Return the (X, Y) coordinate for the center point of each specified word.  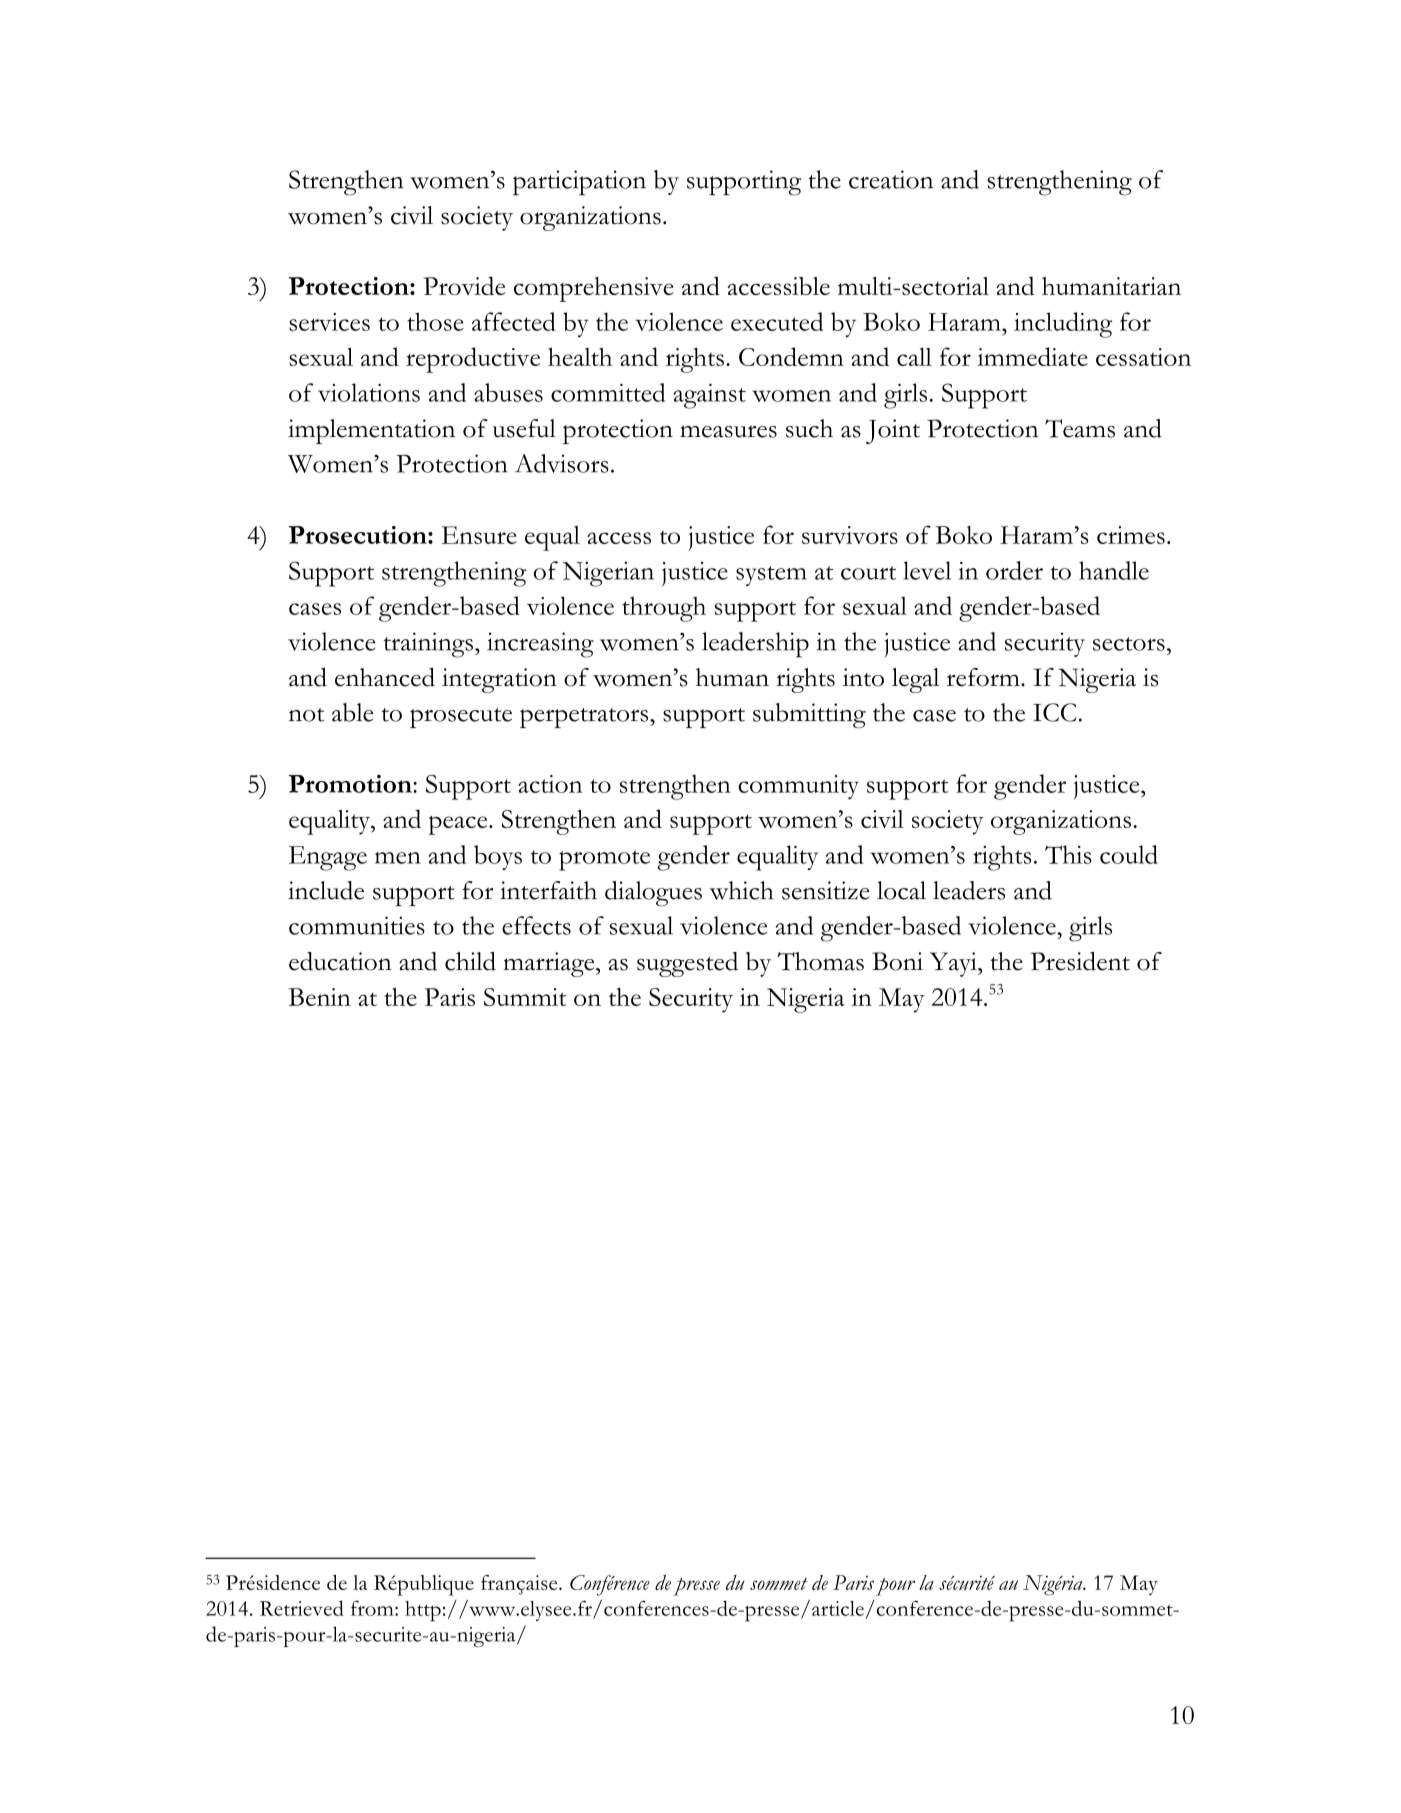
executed (777, 321)
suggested (687, 964)
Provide (464, 285)
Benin (319, 997)
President (1080, 961)
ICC (1055, 712)
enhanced (385, 677)
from (373, 1608)
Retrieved (302, 1608)
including (1063, 325)
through (664, 609)
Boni (897, 961)
